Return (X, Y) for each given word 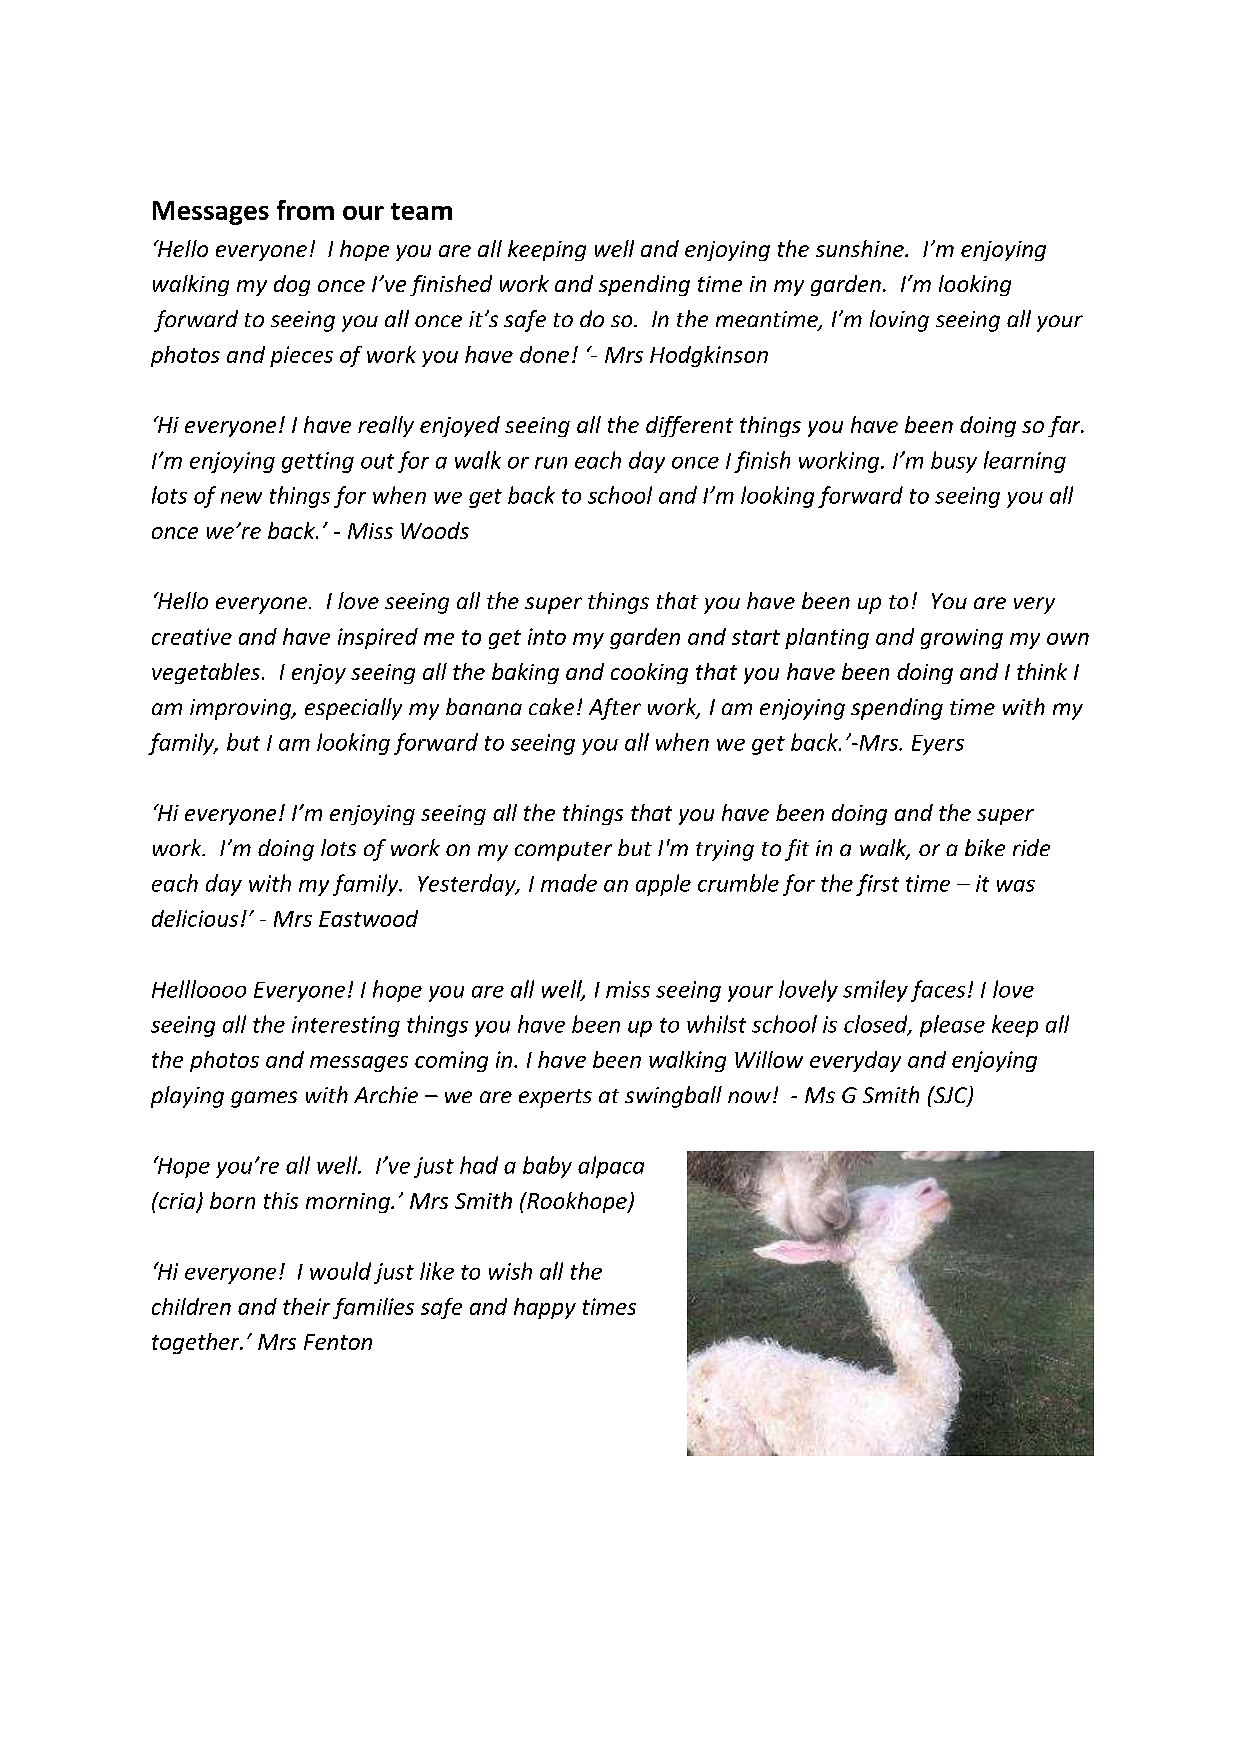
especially (353, 709)
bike (985, 847)
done (544, 354)
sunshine (861, 248)
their (306, 1306)
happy (545, 1308)
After (615, 709)
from (305, 210)
